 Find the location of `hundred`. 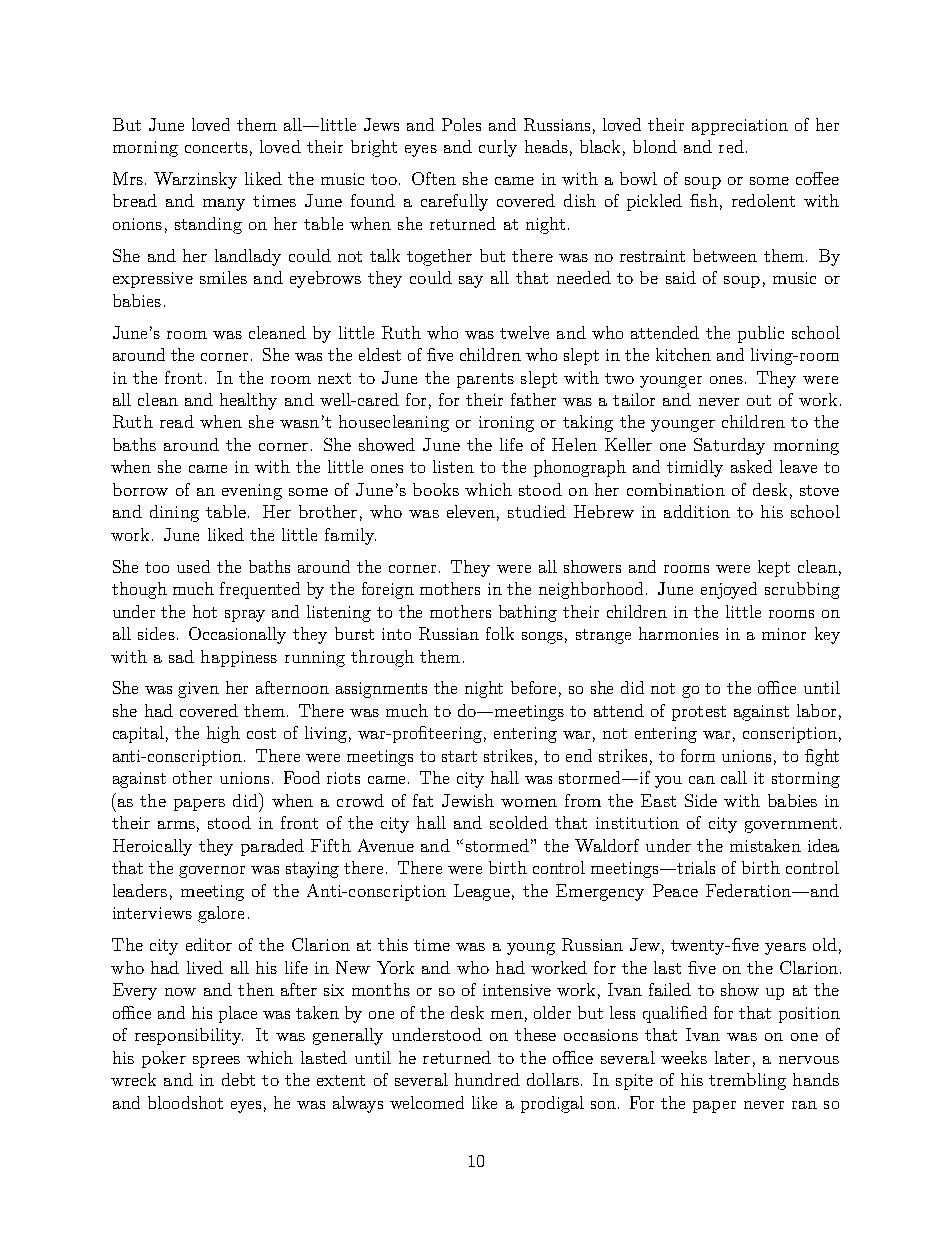

hundred is located at coordinates (487, 1079).
